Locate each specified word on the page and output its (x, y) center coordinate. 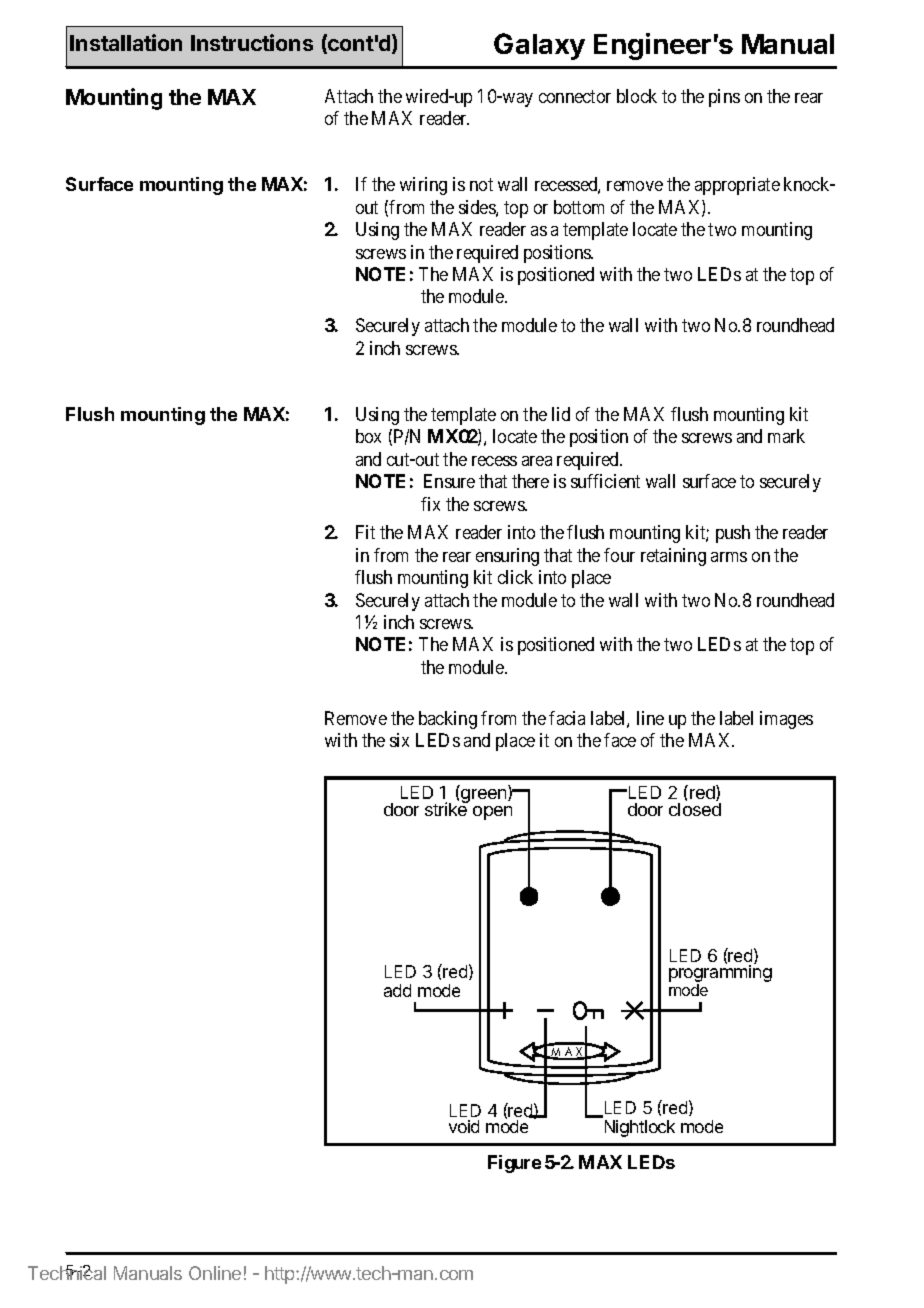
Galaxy (539, 46)
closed (695, 808)
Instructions (252, 42)
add (397, 990)
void (464, 1126)
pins (724, 98)
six (399, 740)
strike (447, 808)
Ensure (449, 481)
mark (786, 436)
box (368, 436)
